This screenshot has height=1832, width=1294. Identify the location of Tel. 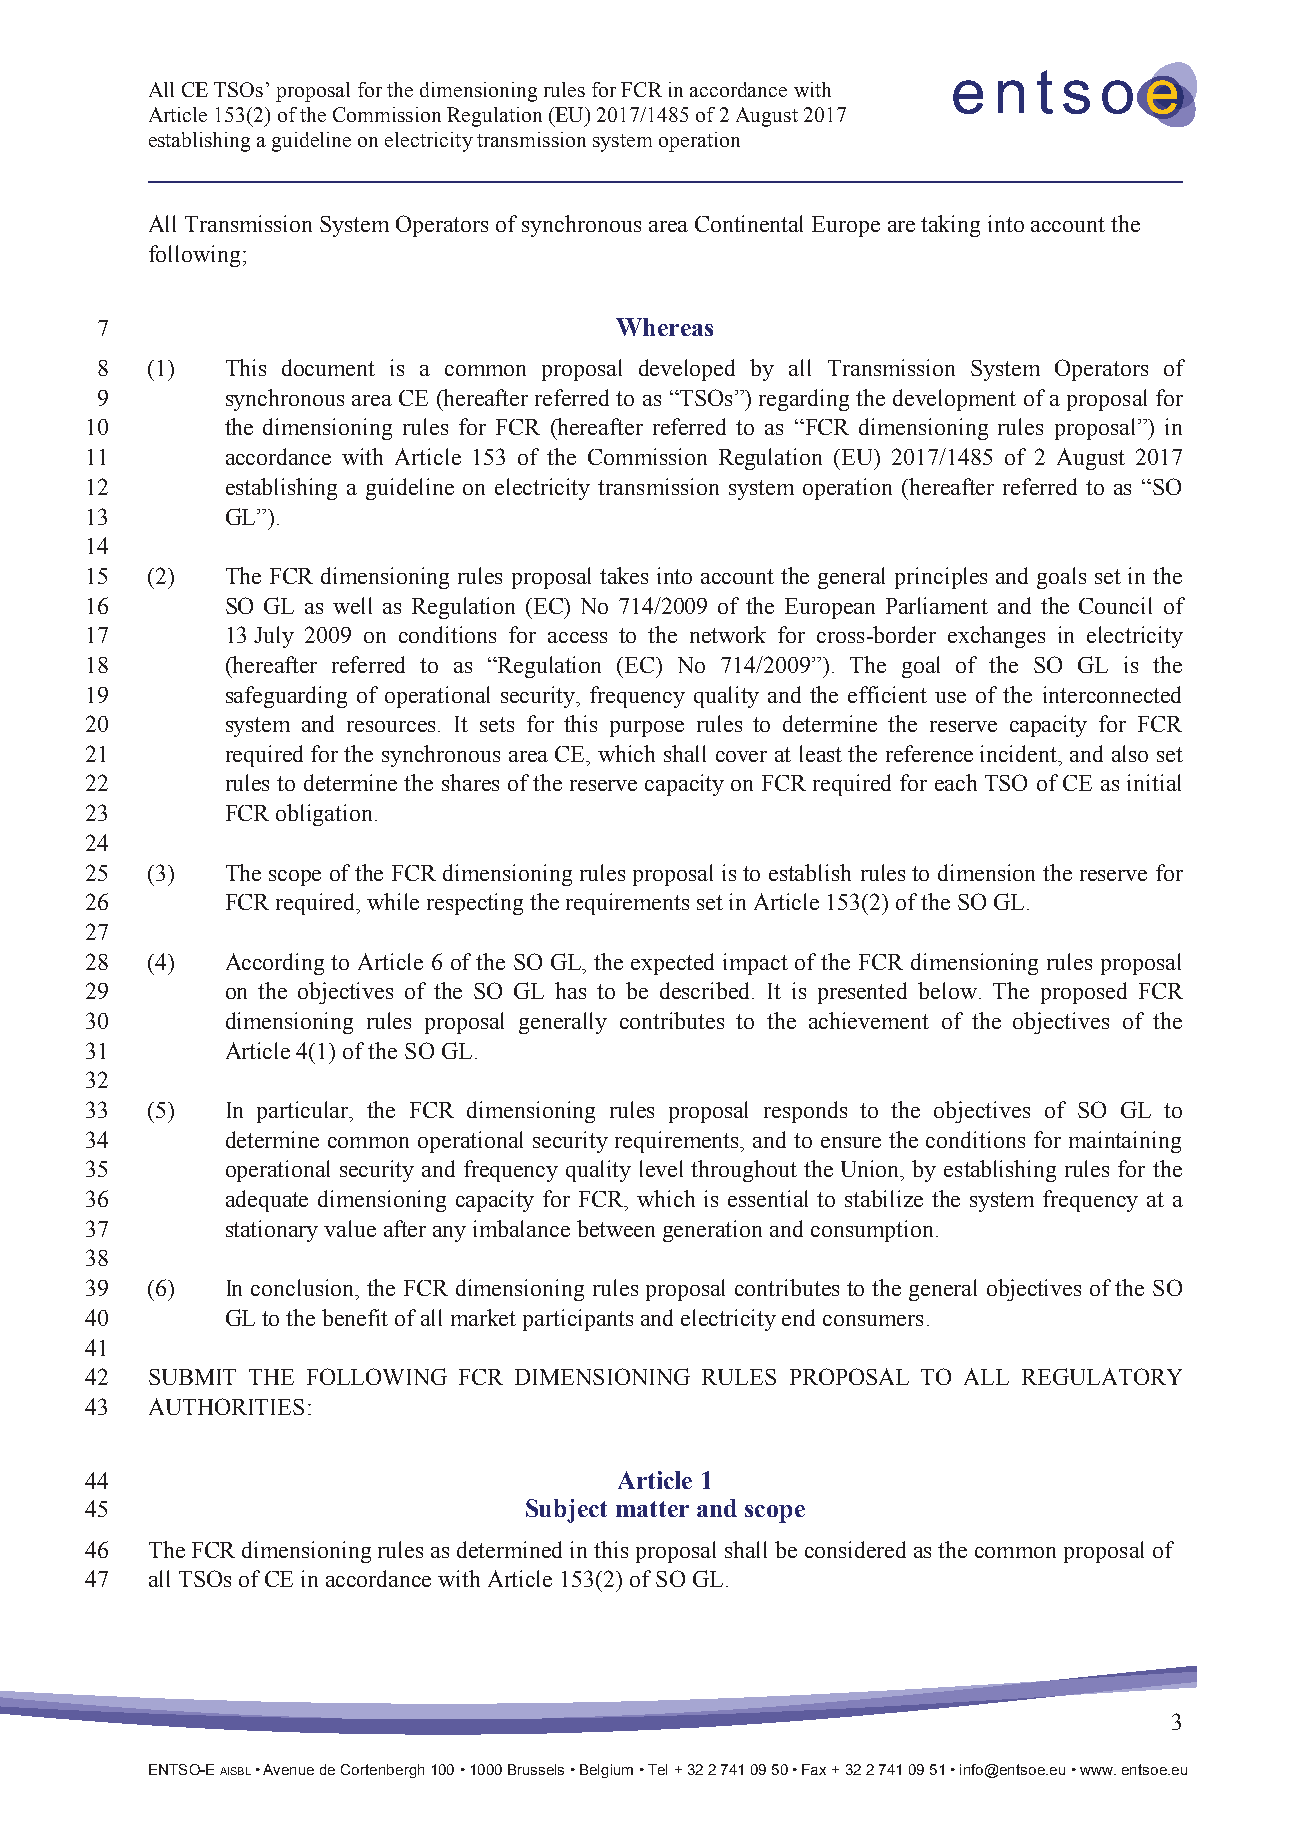
(657, 1769).
